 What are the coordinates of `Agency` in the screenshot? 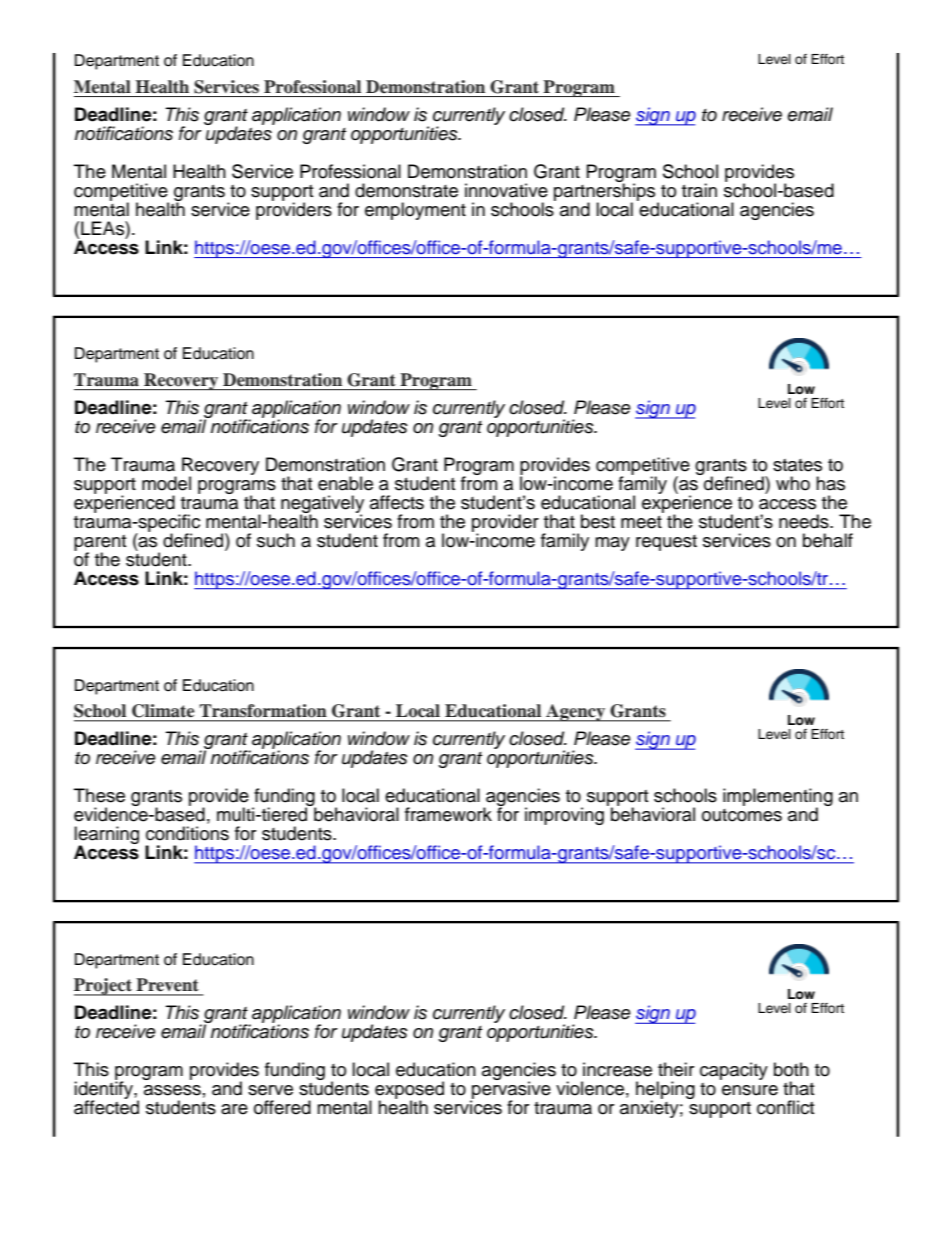 It's located at (575, 713).
